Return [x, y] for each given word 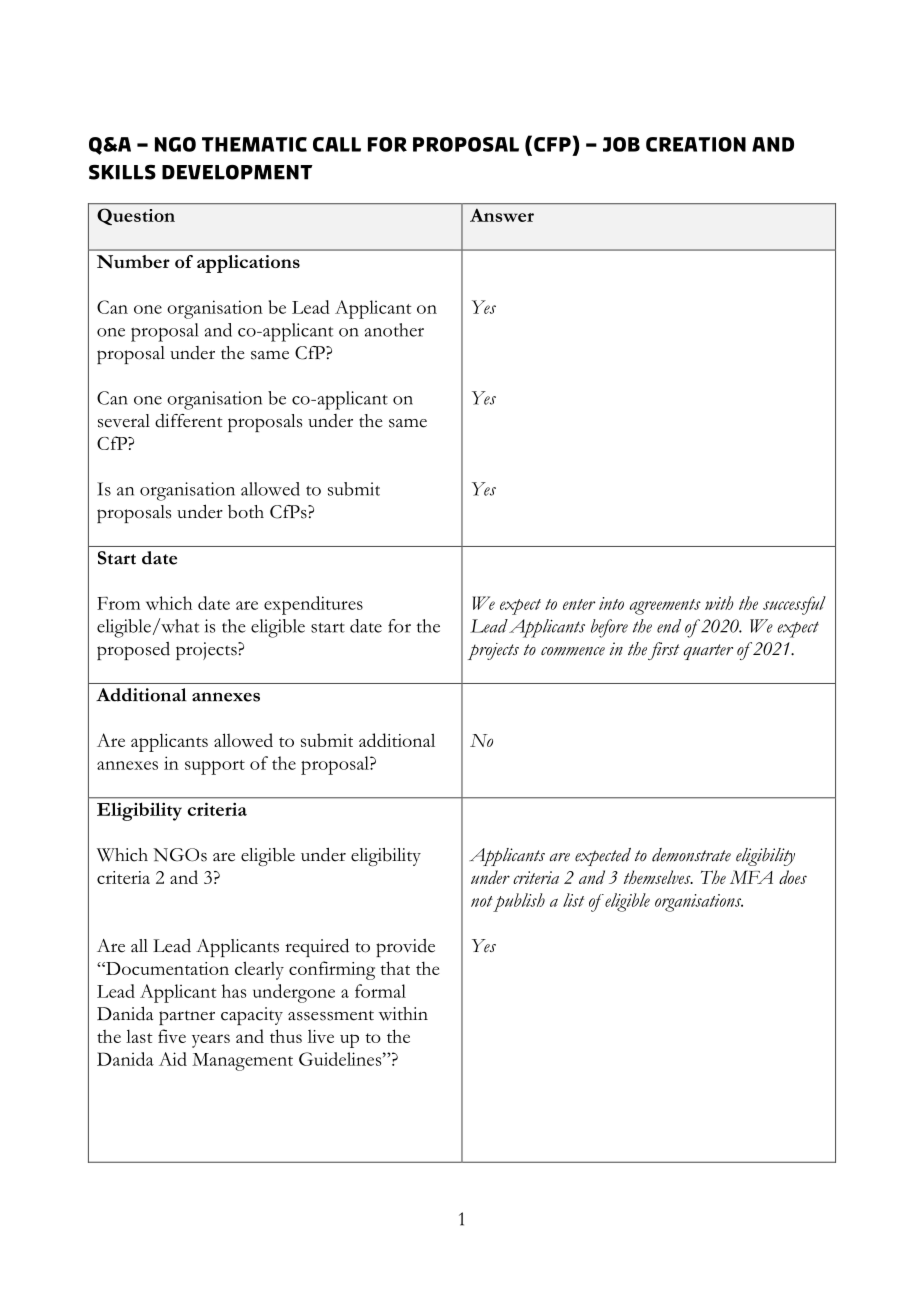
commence [573, 651]
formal [380, 991]
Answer [502, 215]
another [394, 330]
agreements [665, 607]
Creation [696, 144]
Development [237, 172]
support [215, 767]
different [189, 421]
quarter [708, 652]
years [211, 1041]
